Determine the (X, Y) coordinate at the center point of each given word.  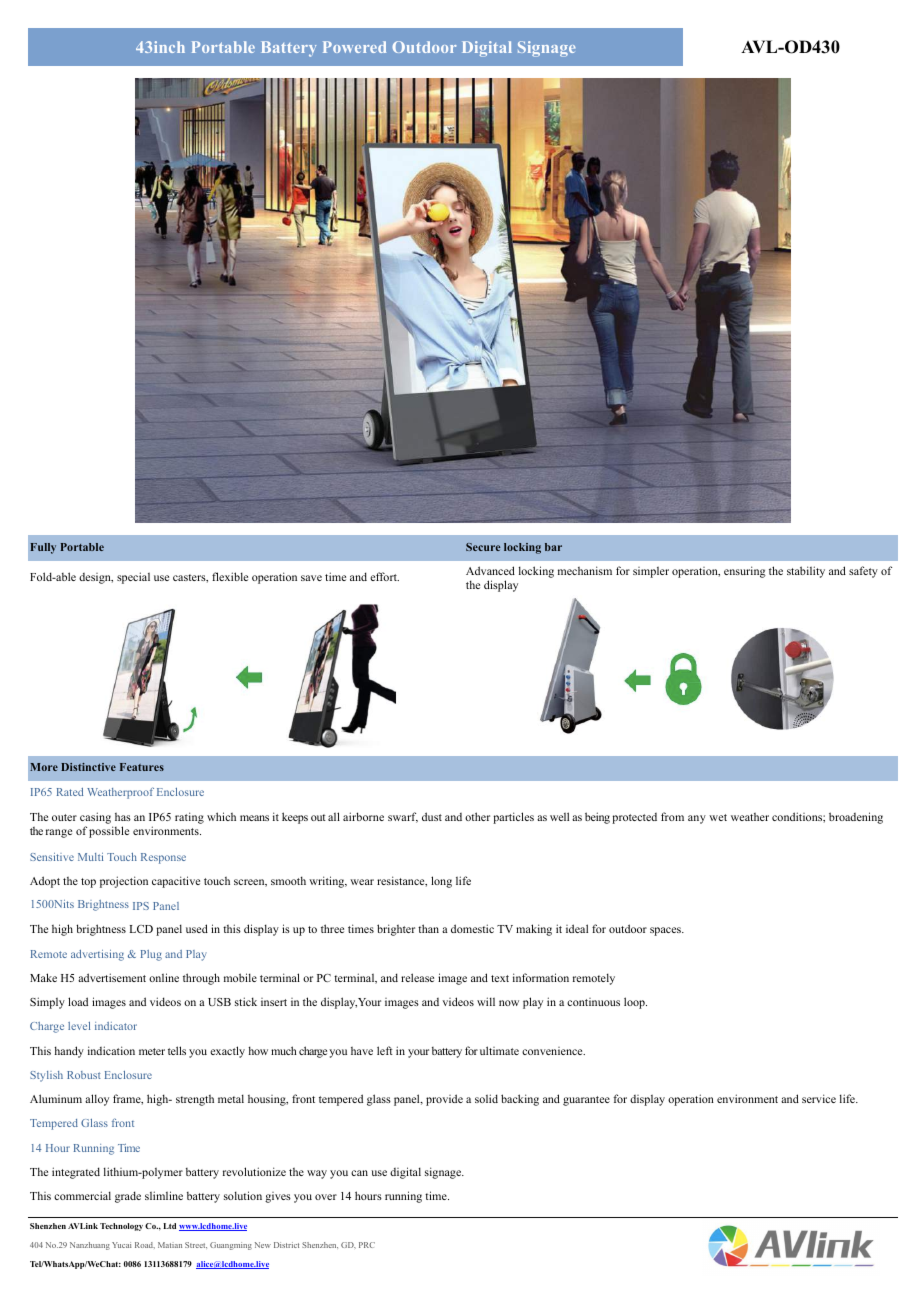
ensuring (745, 572)
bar (553, 547)
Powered (354, 47)
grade (128, 1197)
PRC (367, 1245)
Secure (483, 547)
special (133, 578)
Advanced (490, 570)
